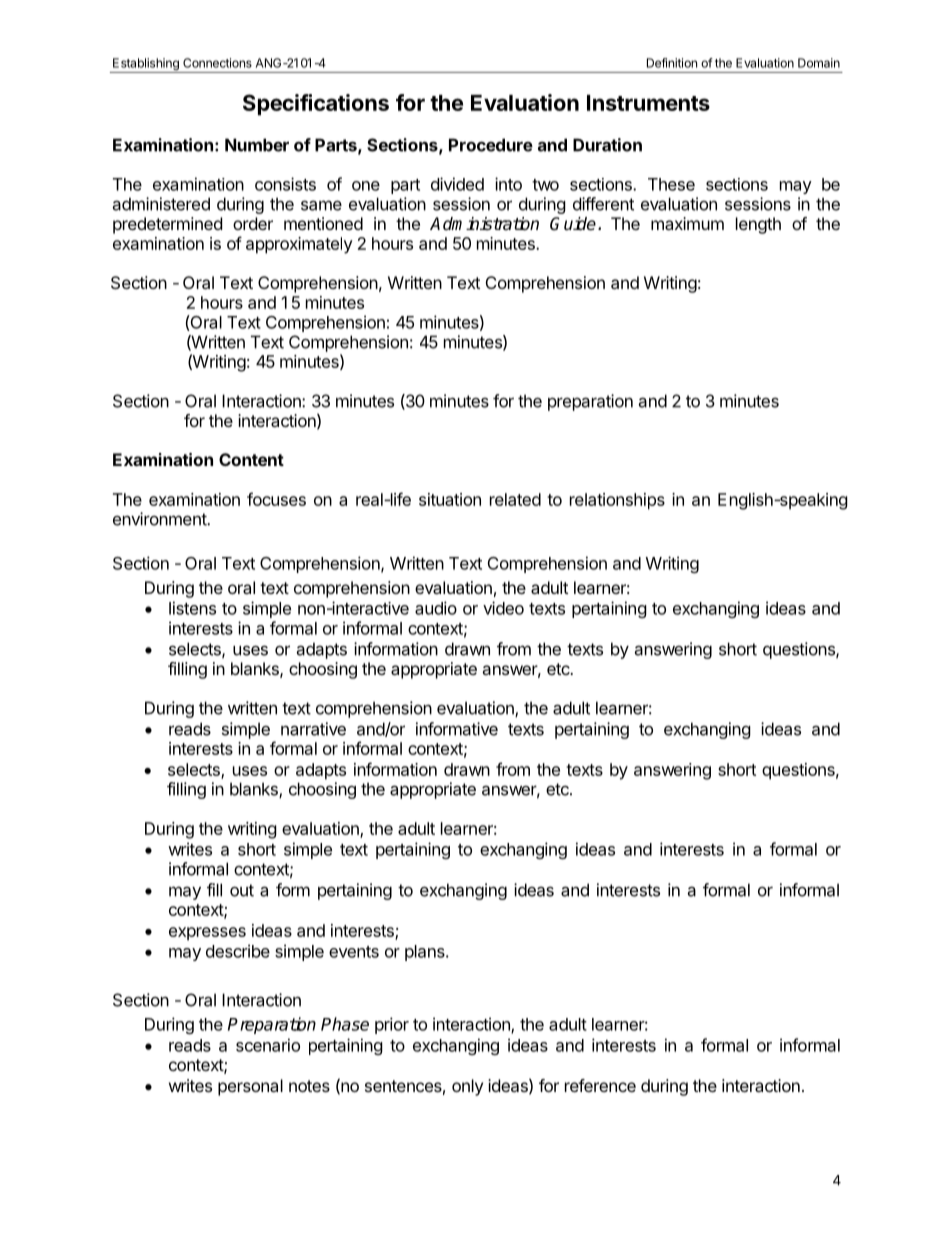 Image resolution: width=952 pixels, height=1233 pixels. I want to click on Procedure, so click(491, 145).
